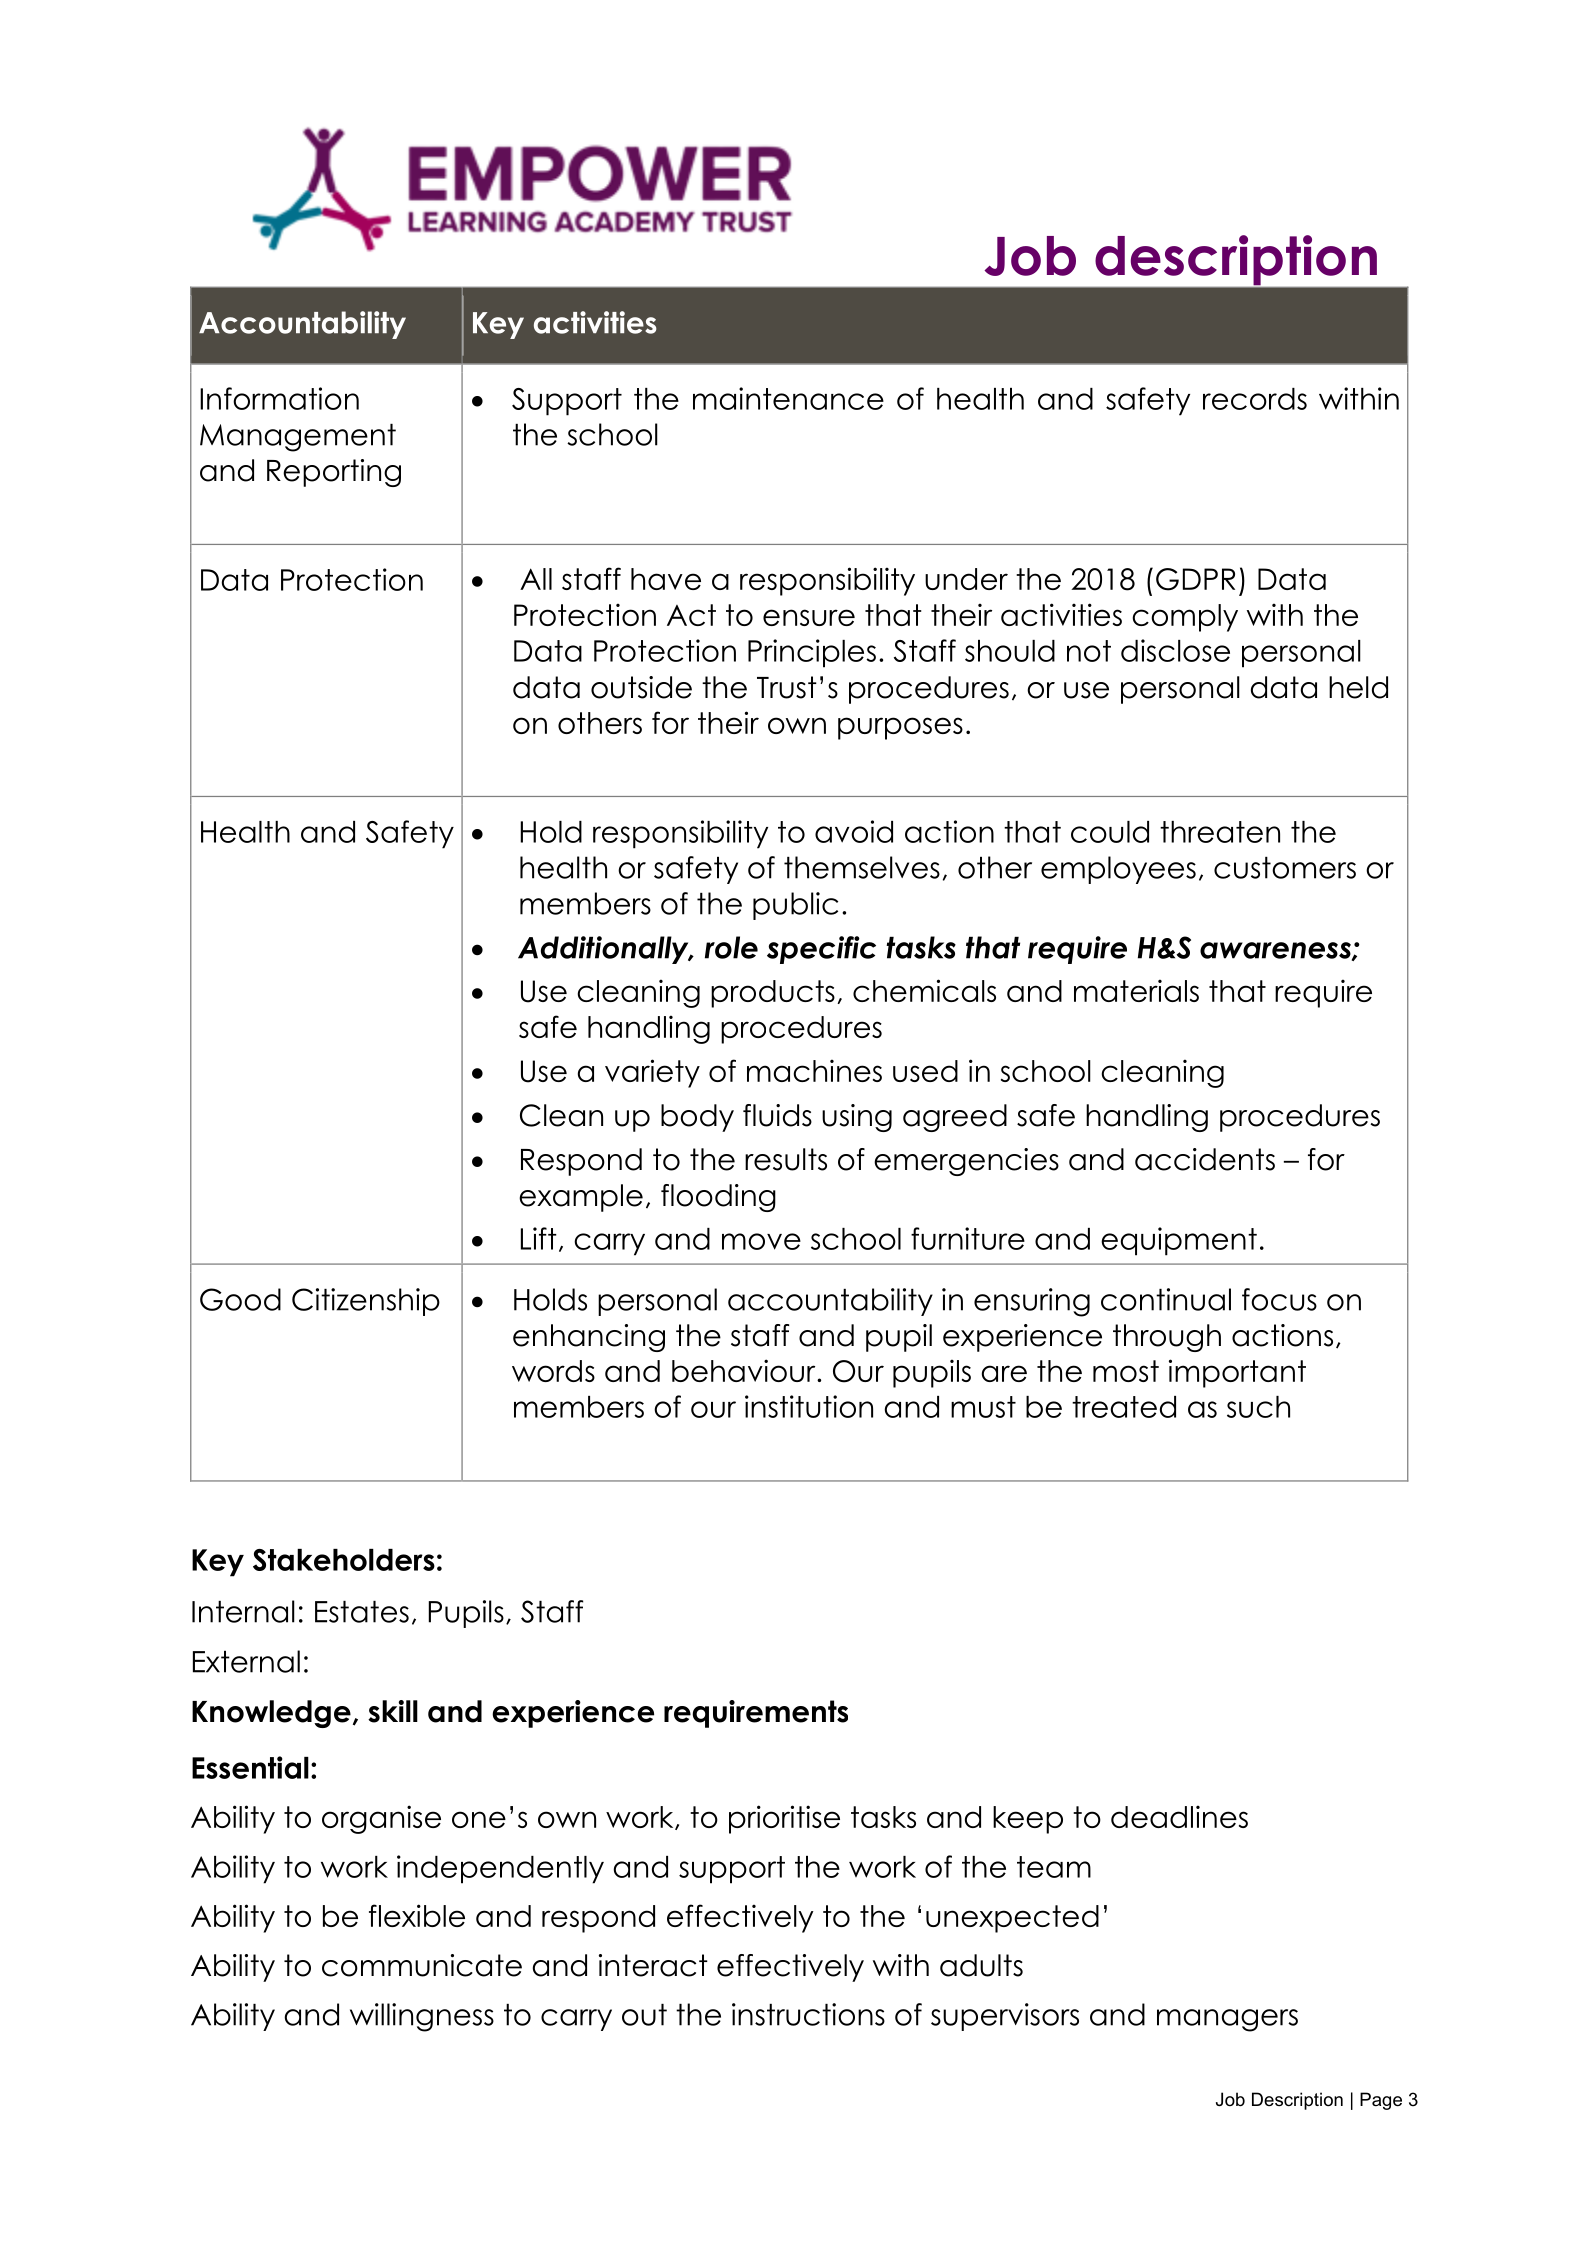 The image size is (1587, 2244). Describe the element at coordinates (761, 1241) in the document. I see `move` at that location.
